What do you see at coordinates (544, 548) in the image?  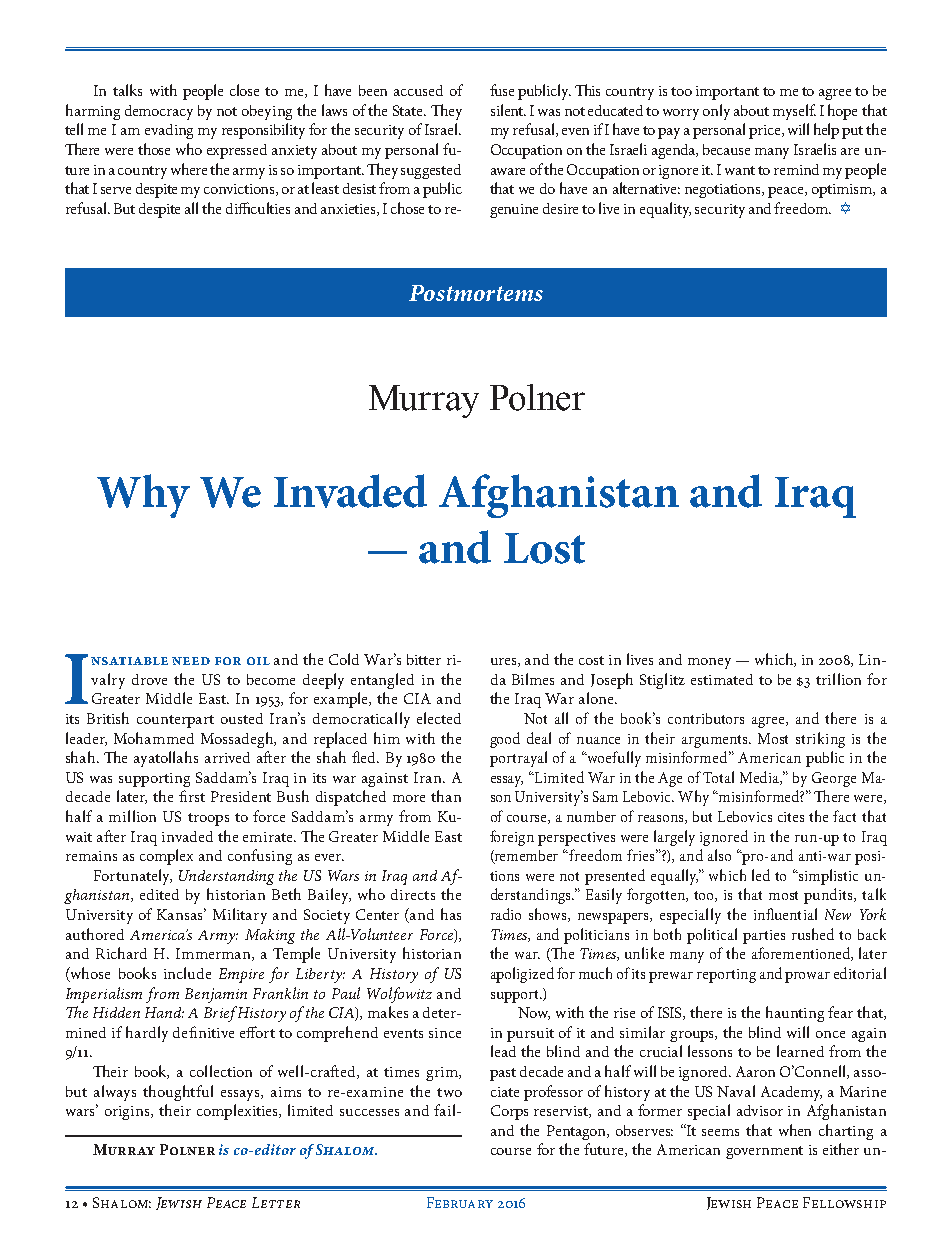 I see `Lost` at bounding box center [544, 548].
